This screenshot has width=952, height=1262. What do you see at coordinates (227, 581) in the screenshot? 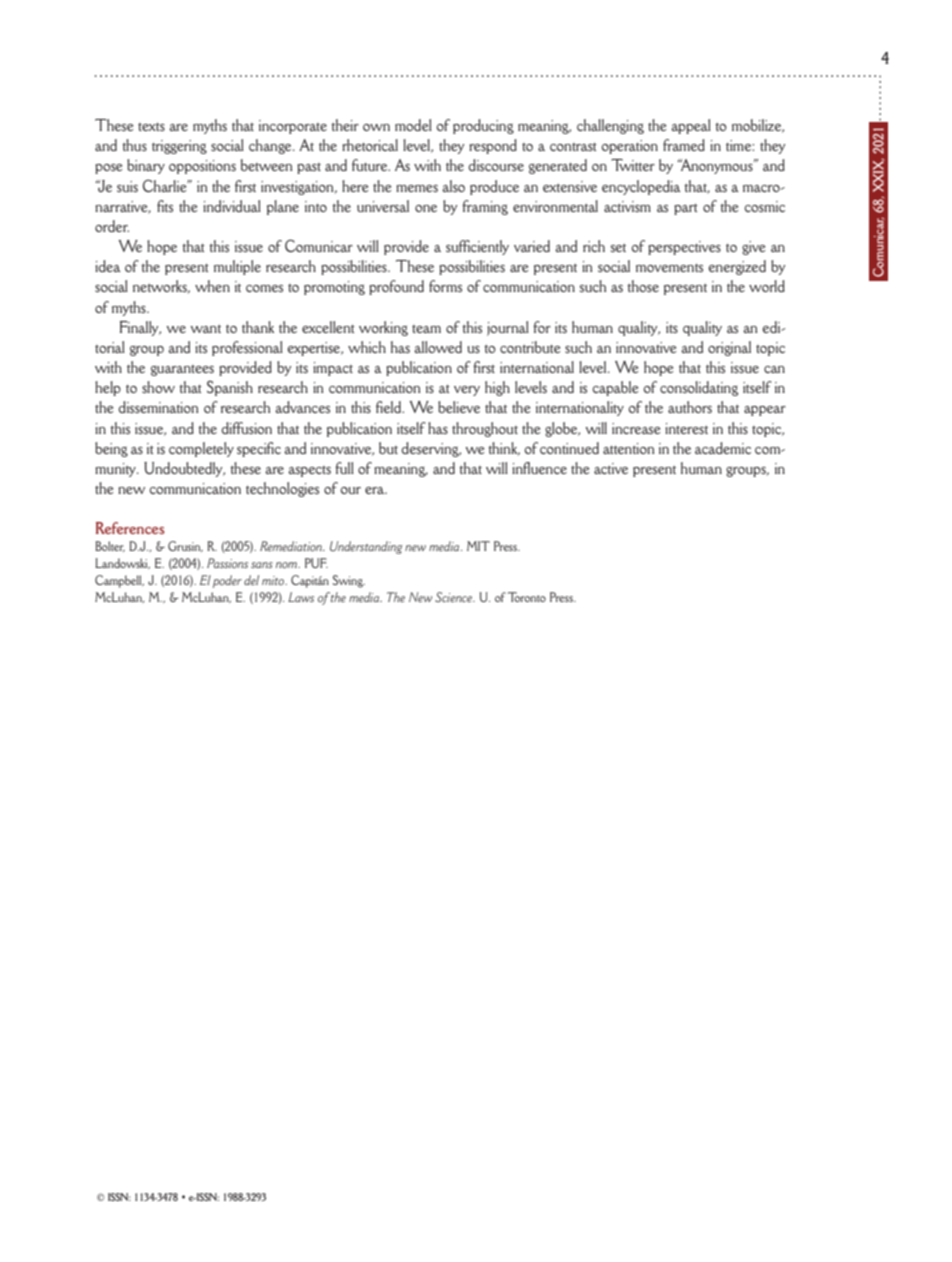
I see `poder` at bounding box center [227, 581].
